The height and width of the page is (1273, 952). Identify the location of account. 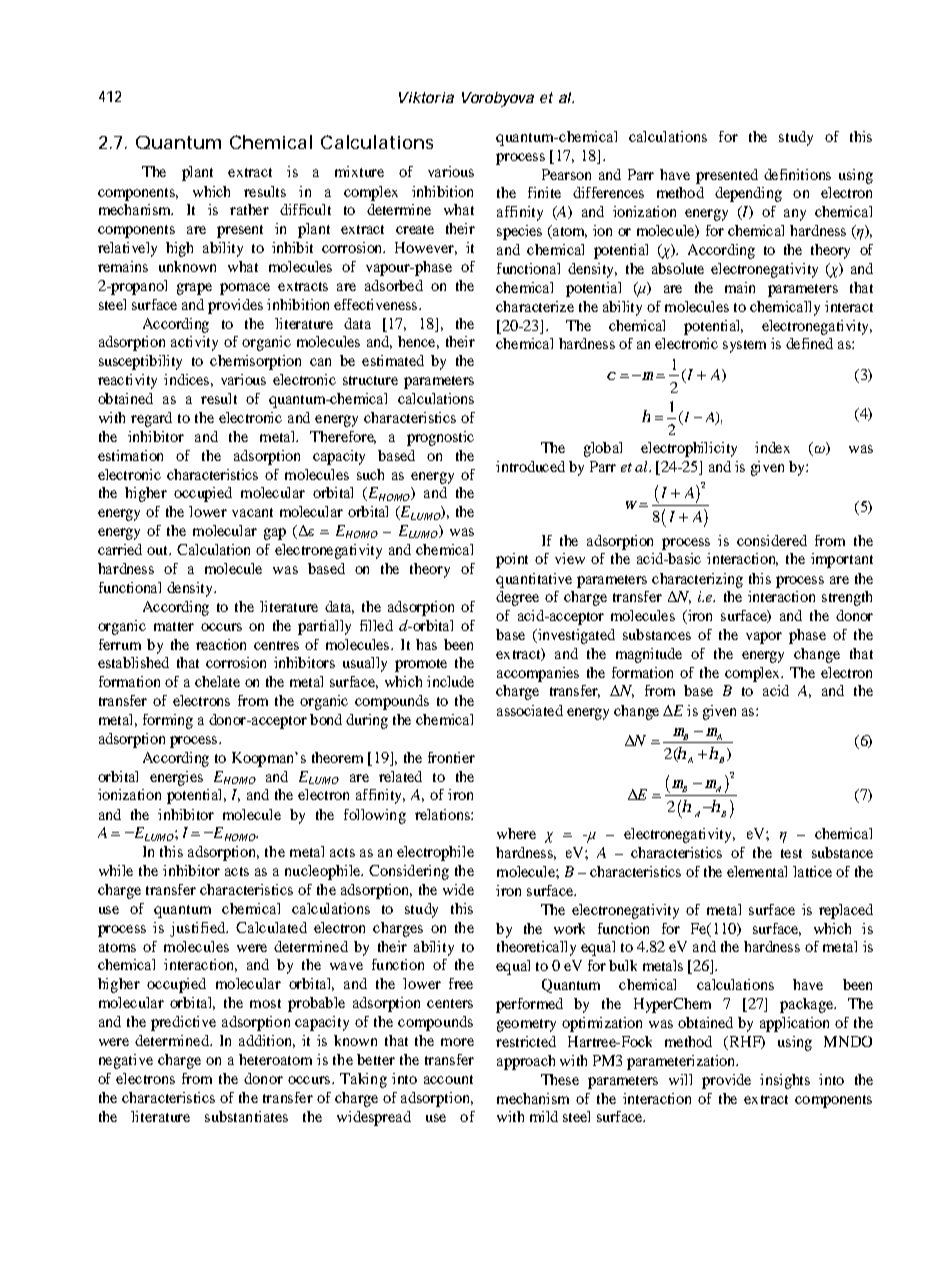
(448, 1079).
